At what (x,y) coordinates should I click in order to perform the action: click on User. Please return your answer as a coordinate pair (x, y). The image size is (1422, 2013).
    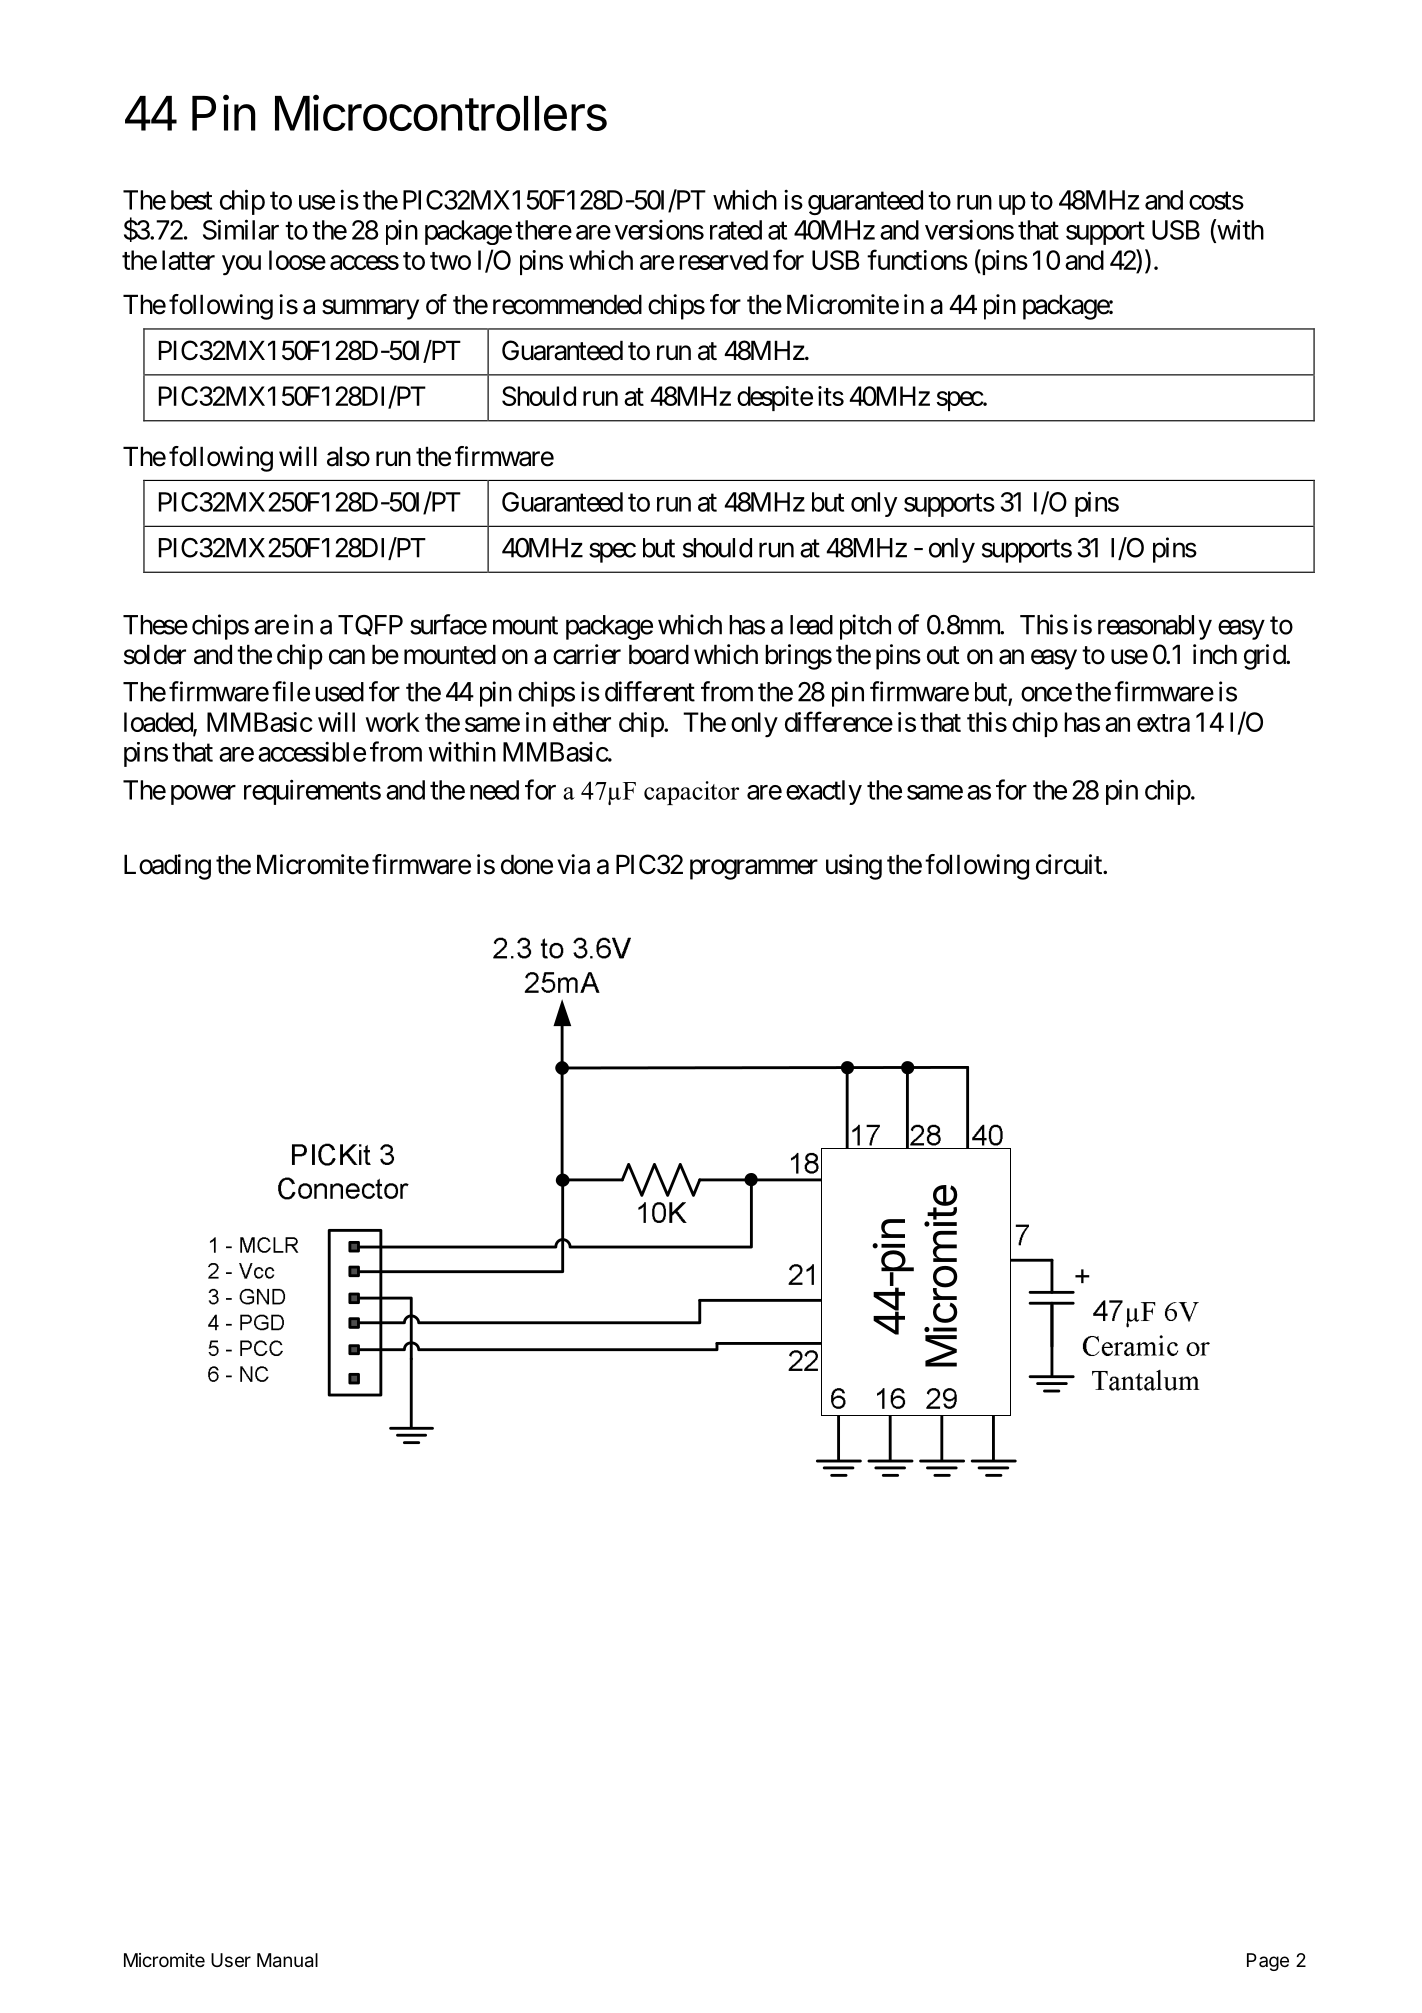
    Looking at the image, I should click on (231, 1960).
